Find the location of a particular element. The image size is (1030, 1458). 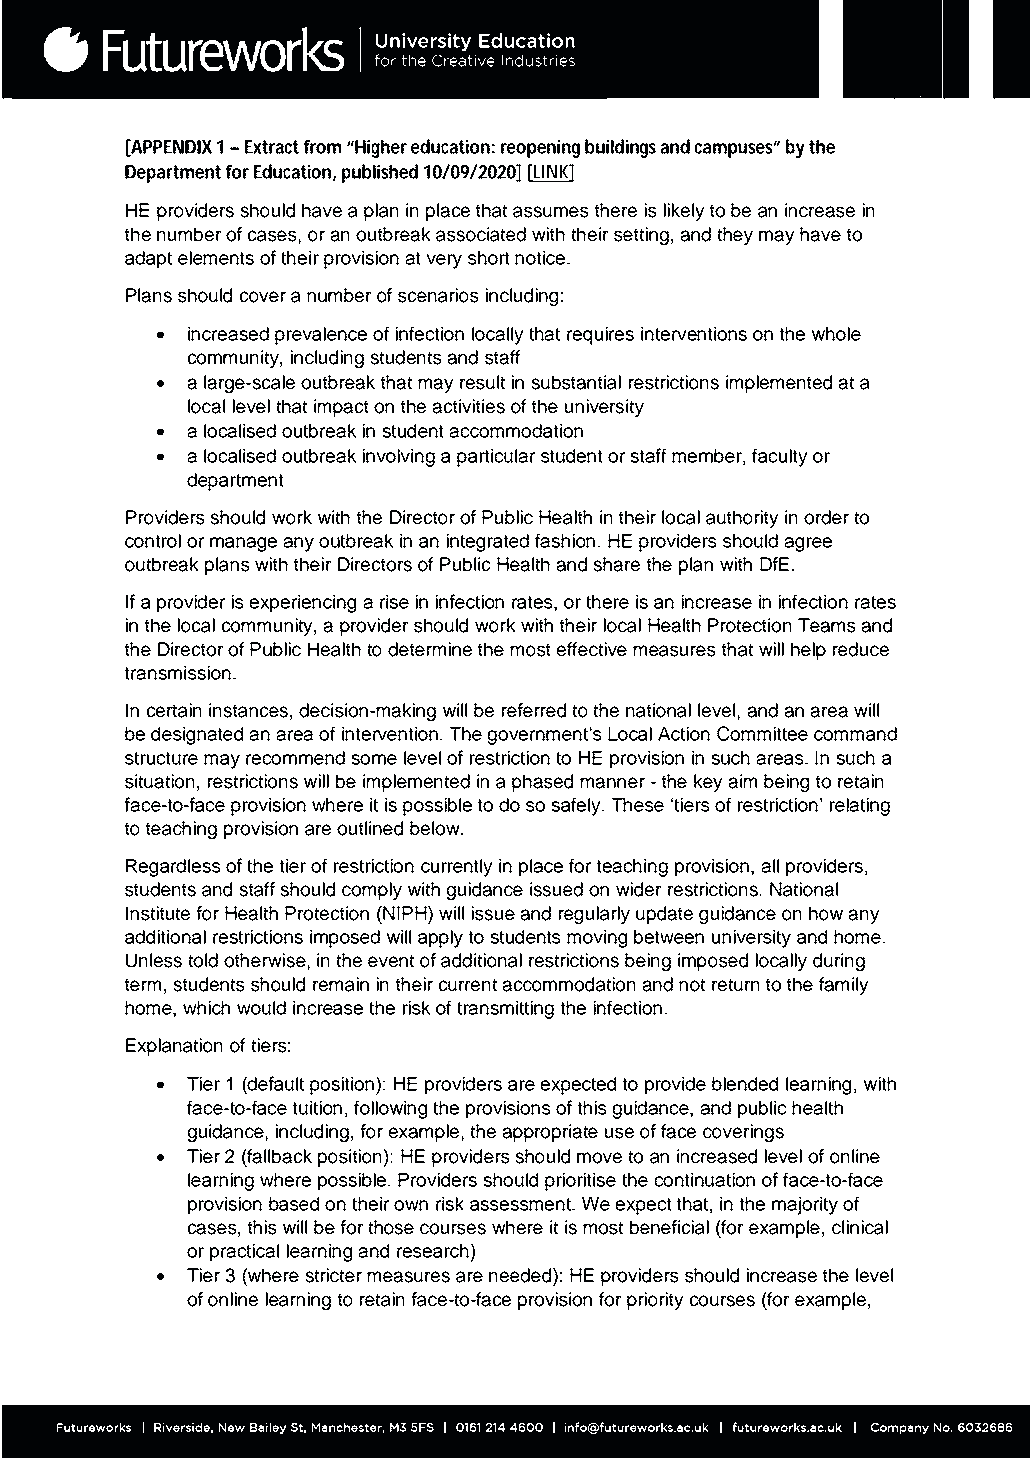

practical is located at coordinates (244, 1253).
